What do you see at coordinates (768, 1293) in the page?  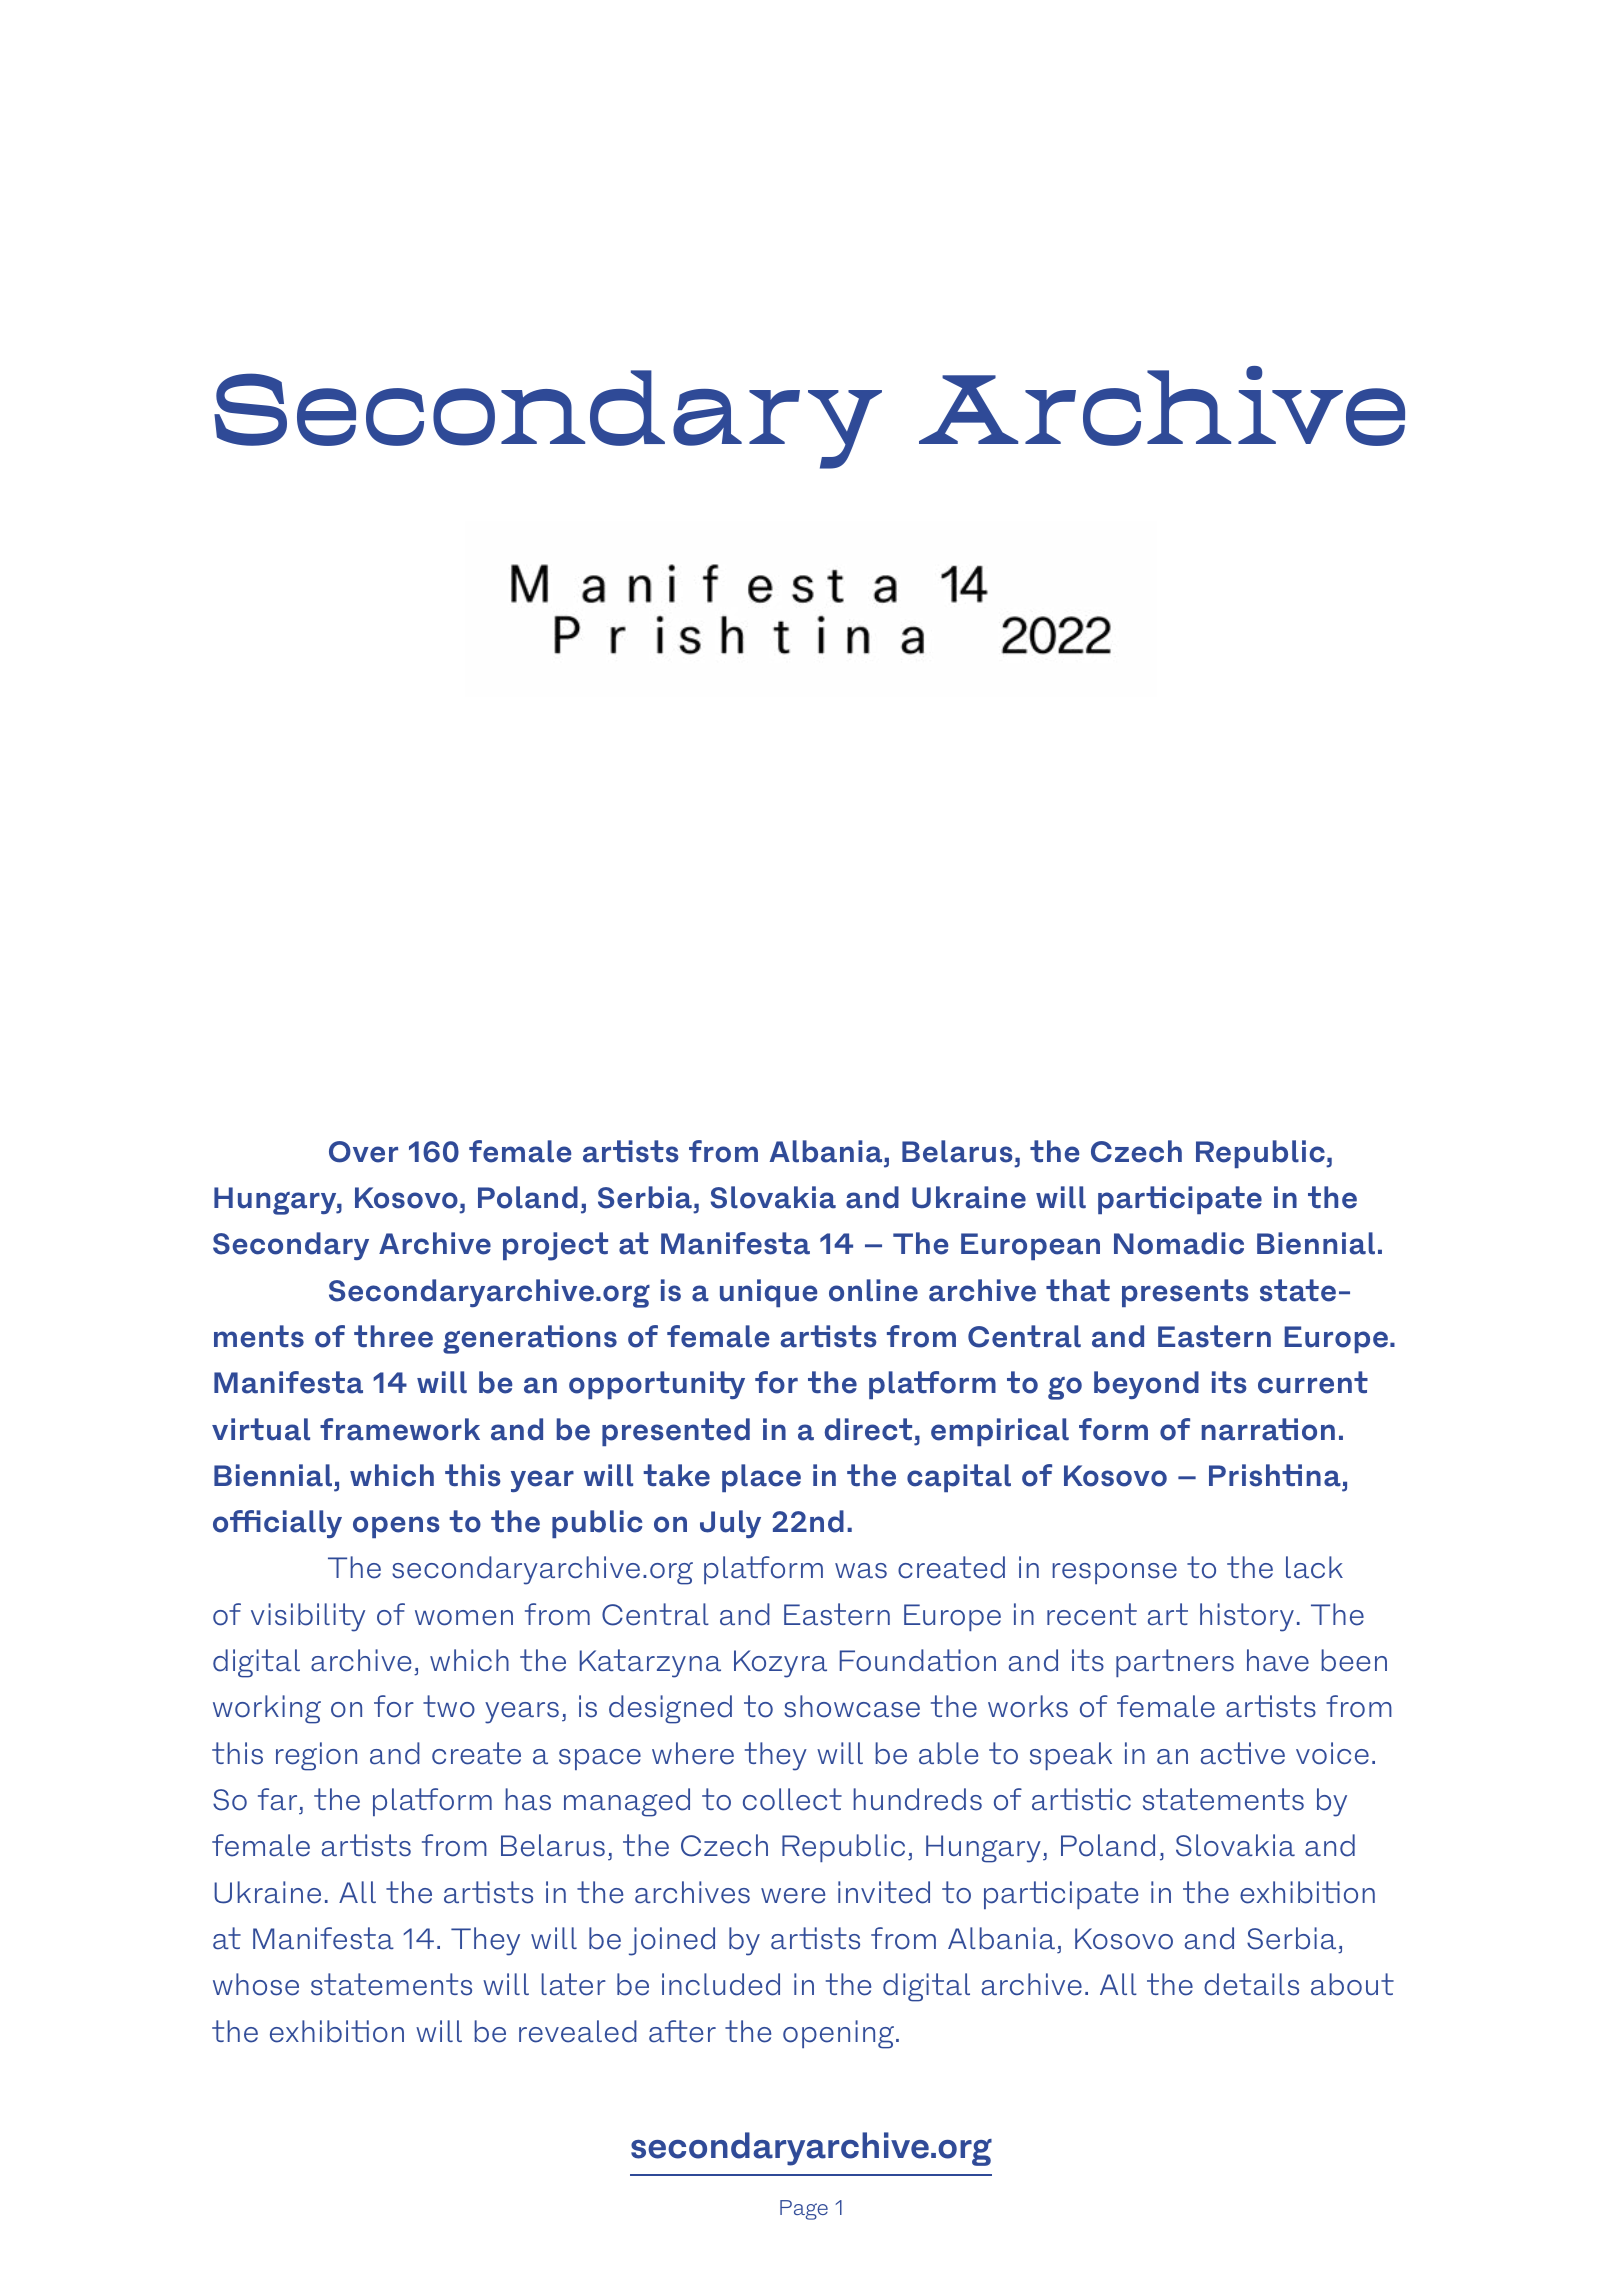 I see `unique` at bounding box center [768, 1293].
